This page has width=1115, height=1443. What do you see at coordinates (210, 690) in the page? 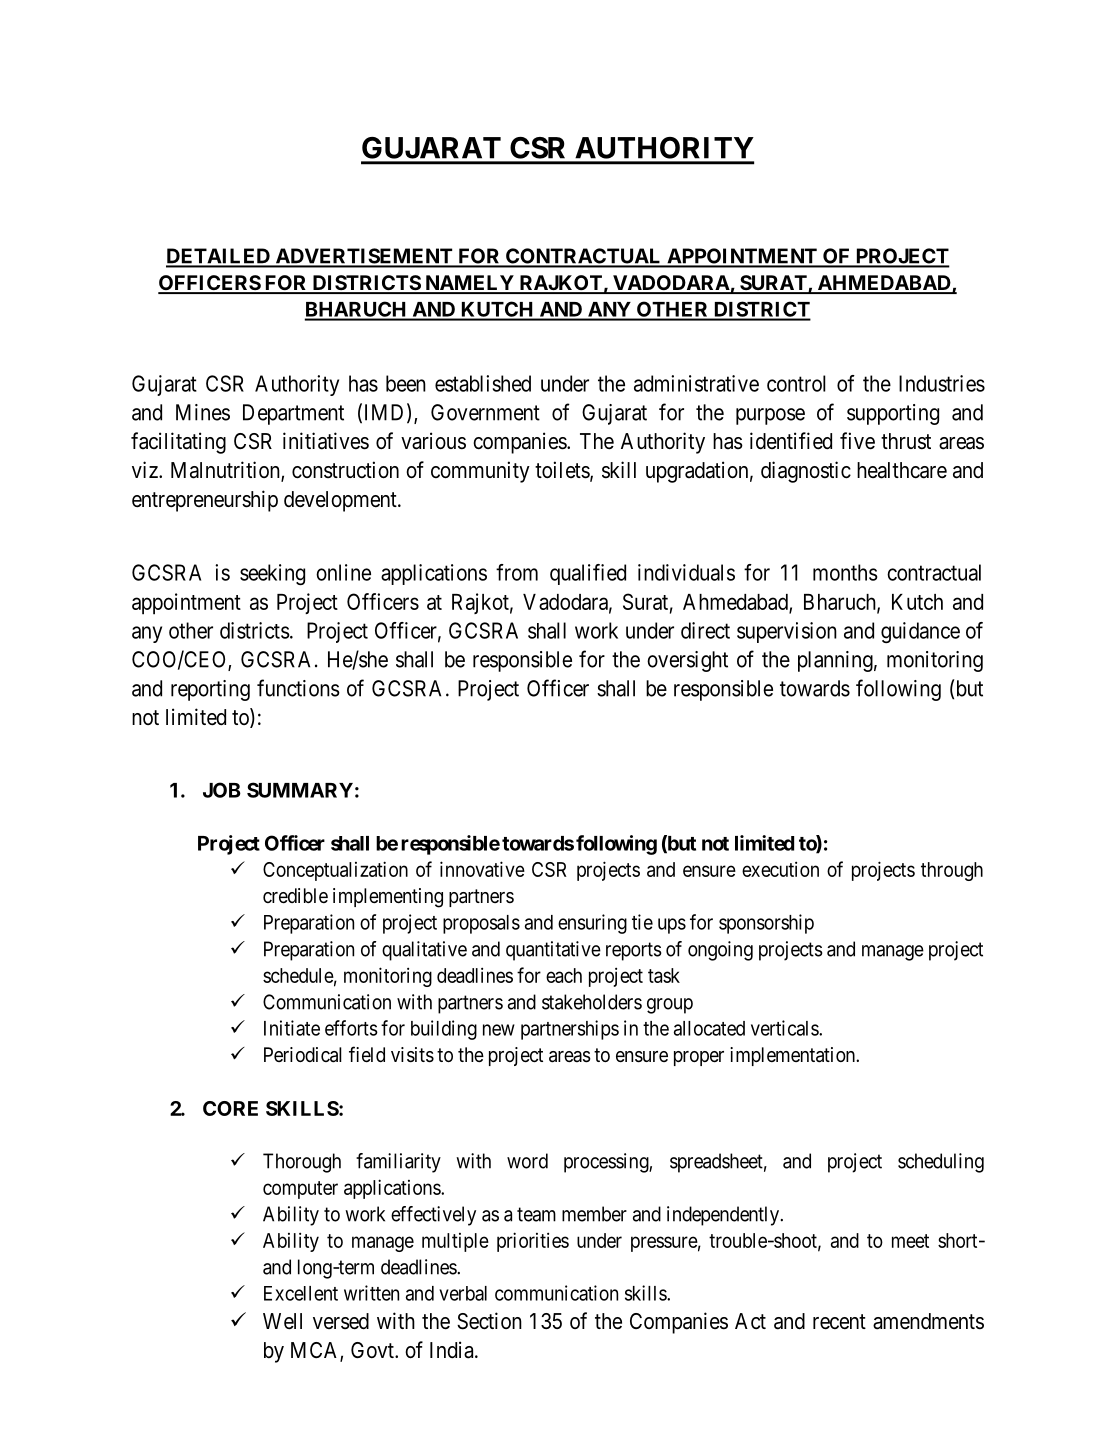
I see `reporting` at bounding box center [210, 690].
